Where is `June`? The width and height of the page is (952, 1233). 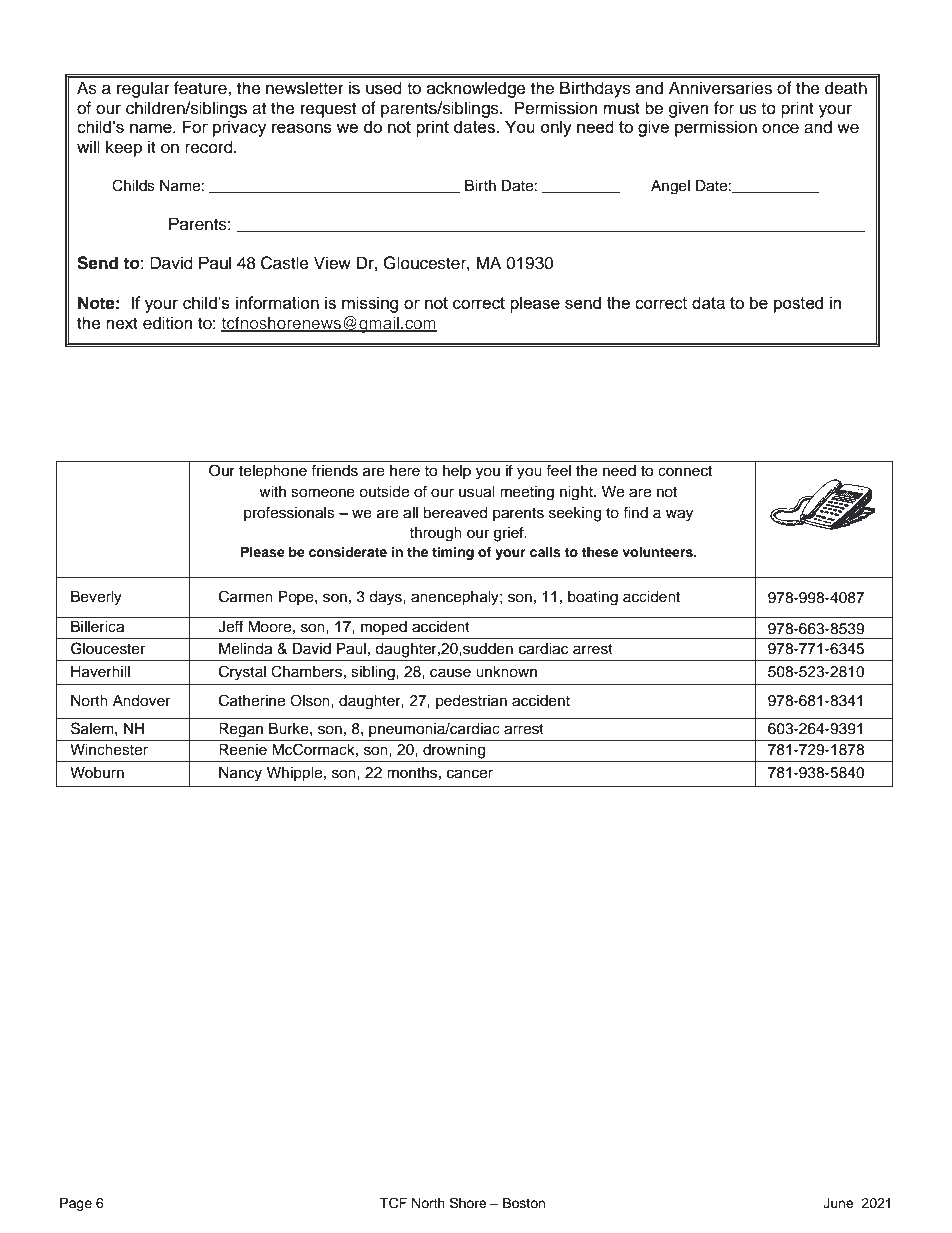
June is located at coordinates (838, 1203).
